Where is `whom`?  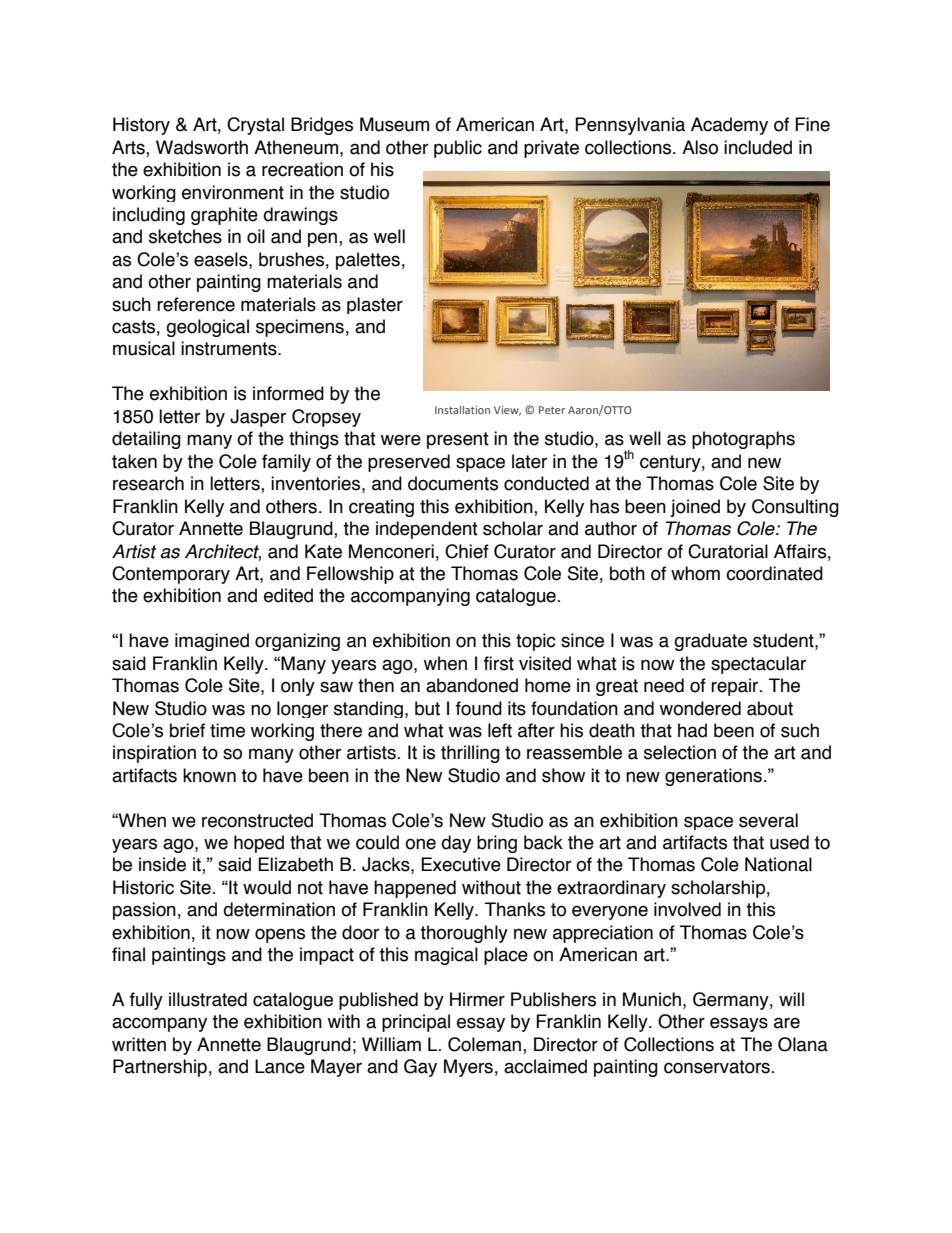
whom is located at coordinates (695, 573).
